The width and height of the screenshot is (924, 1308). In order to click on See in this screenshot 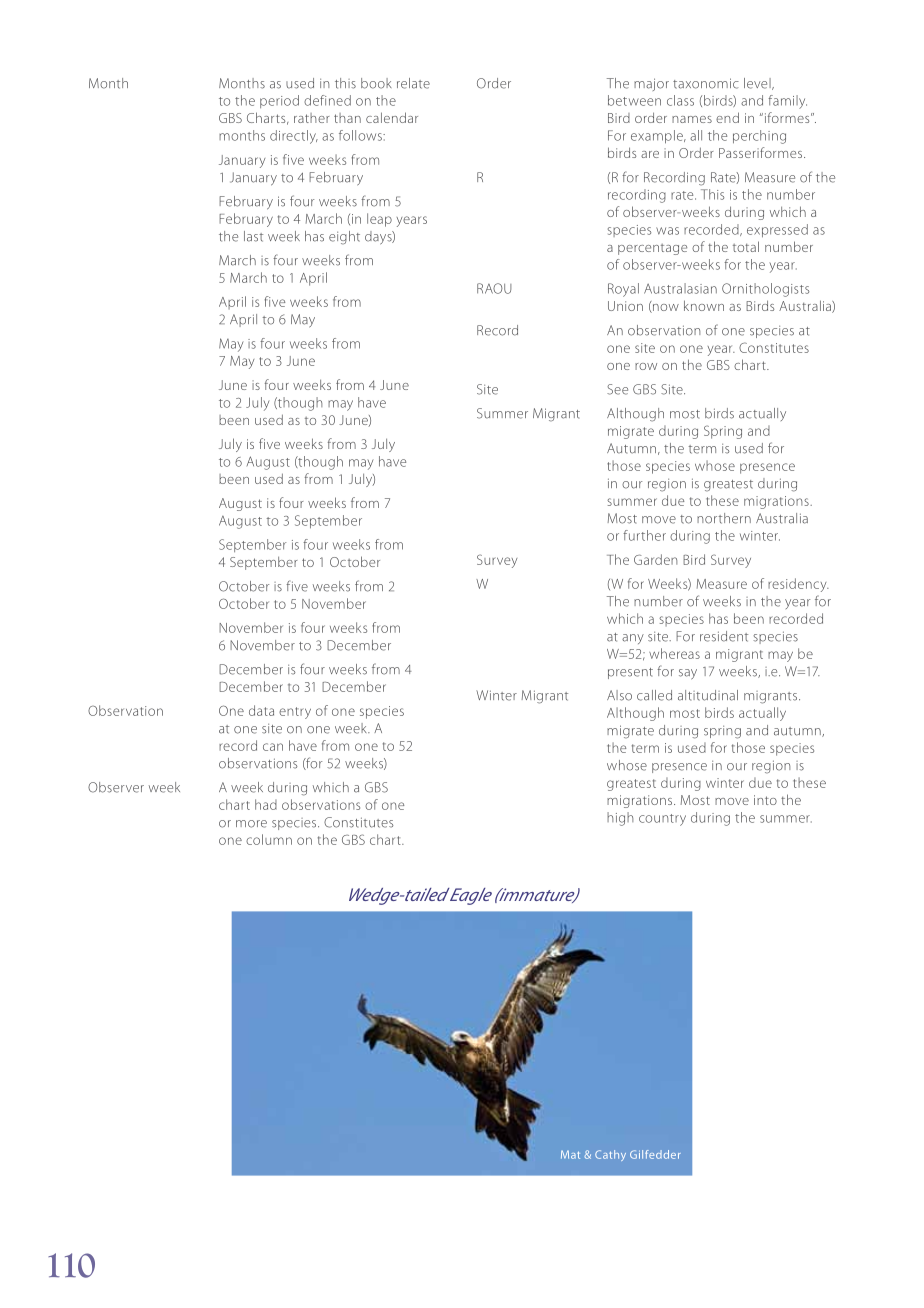, I will do `click(617, 389)`.
